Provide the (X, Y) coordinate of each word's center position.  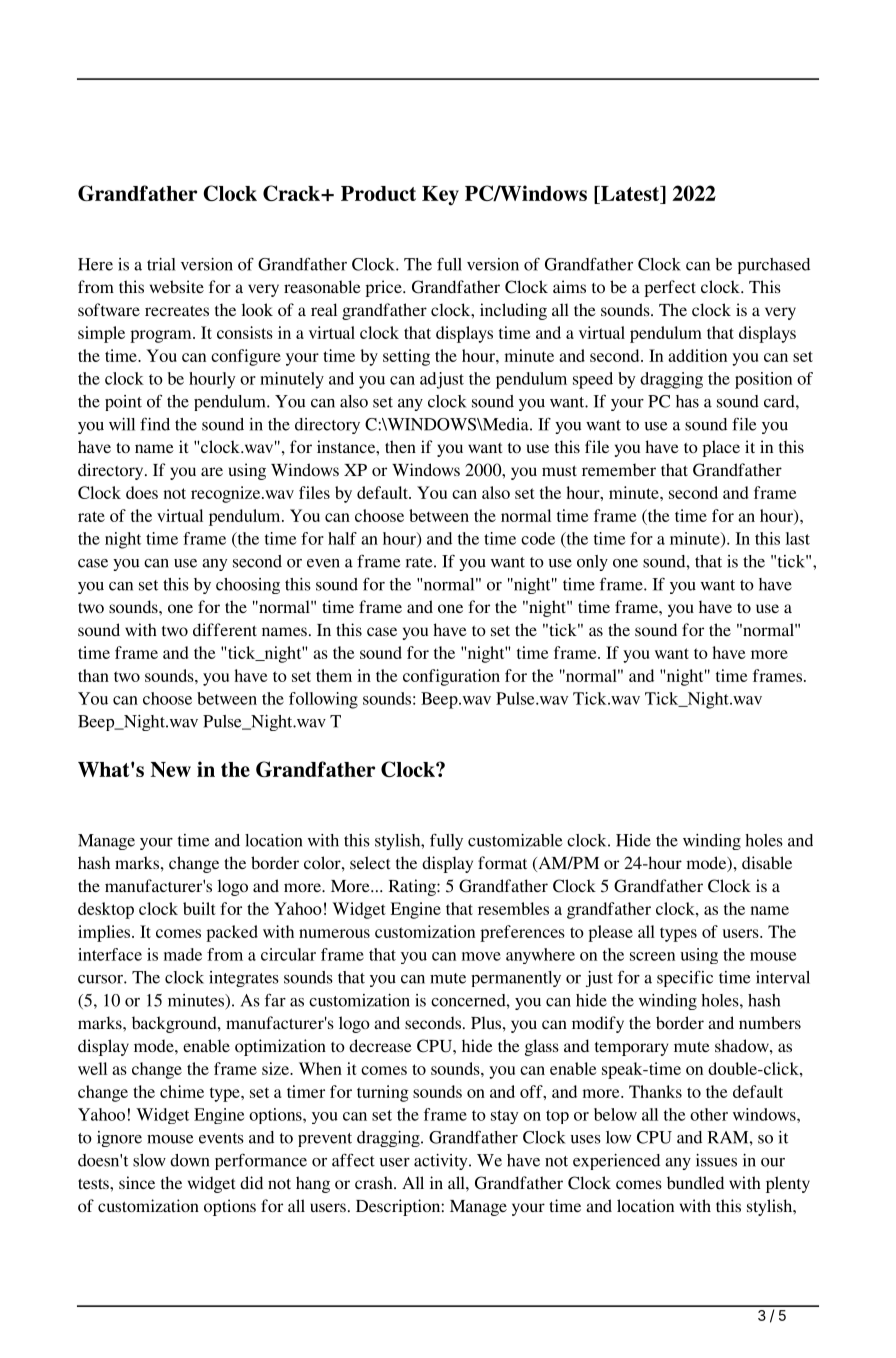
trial (161, 264)
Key (440, 196)
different (225, 629)
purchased (774, 266)
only (592, 563)
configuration (451, 677)
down (189, 1160)
